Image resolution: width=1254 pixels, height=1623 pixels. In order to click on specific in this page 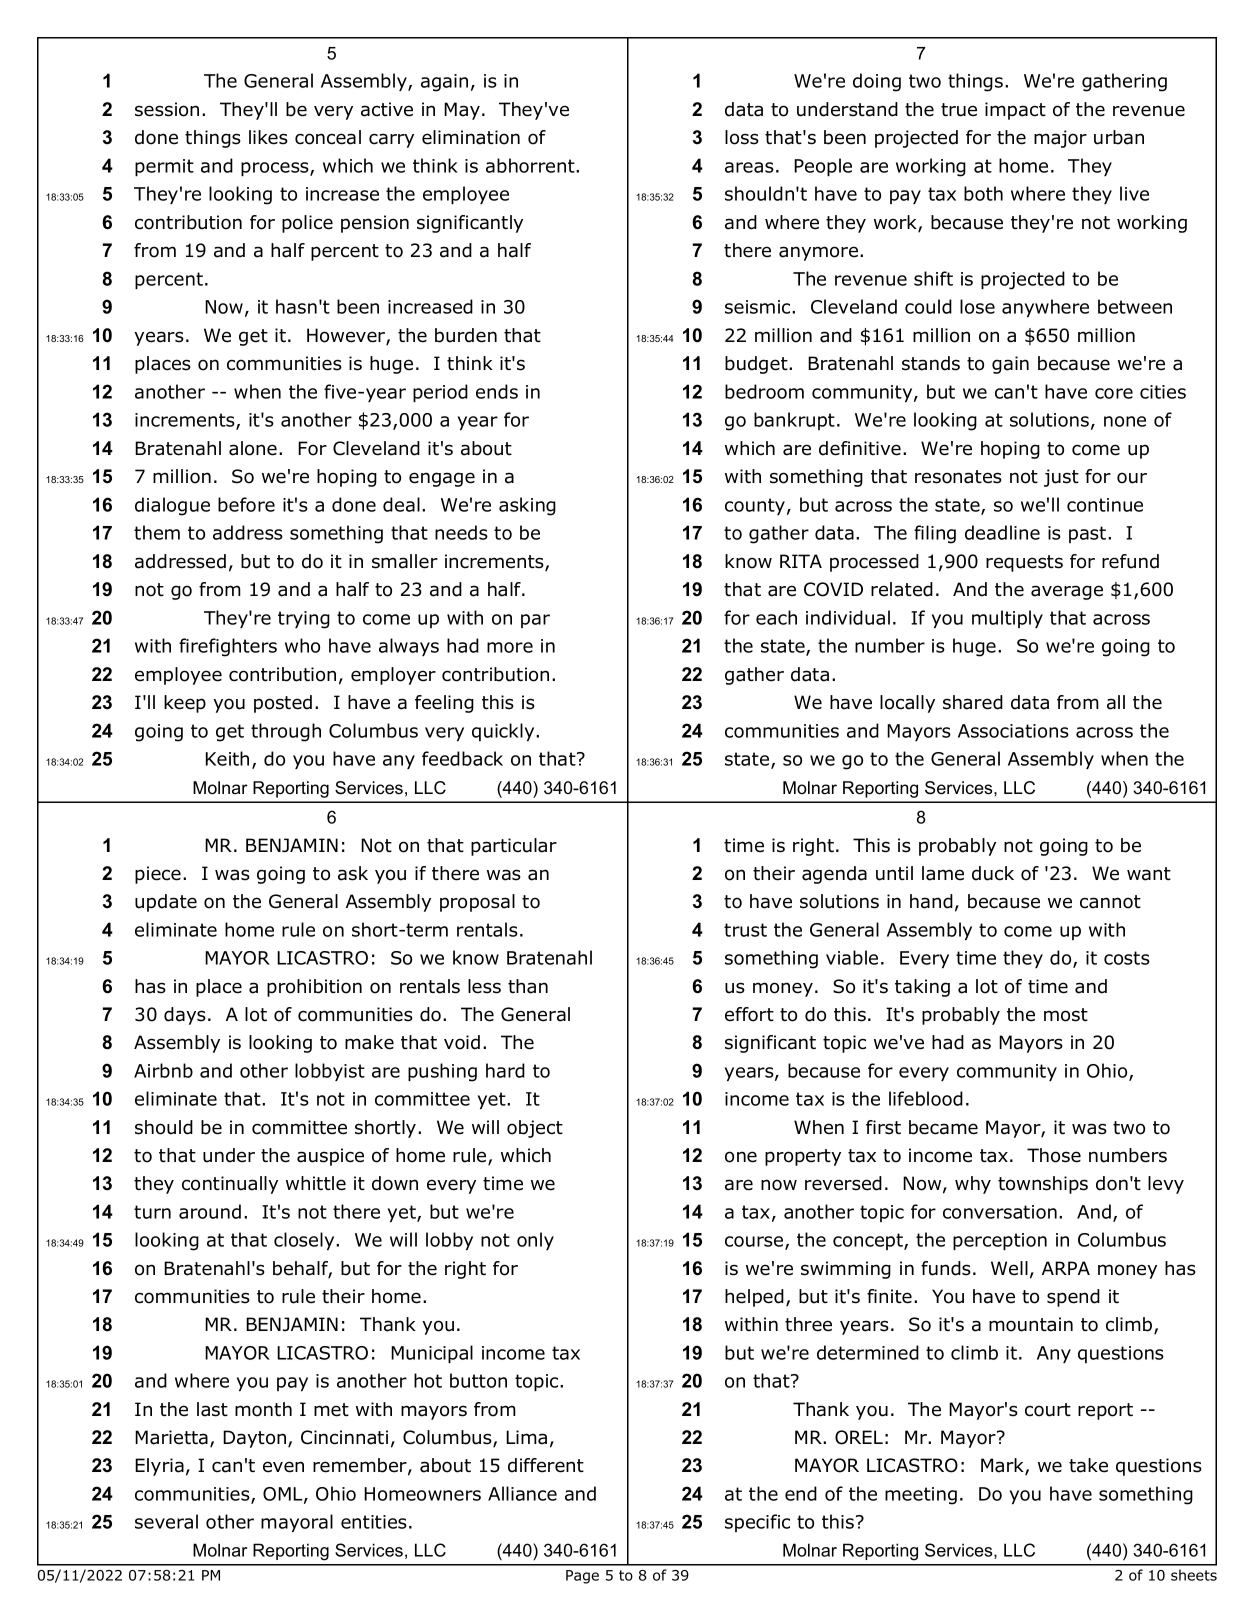, I will do `click(757, 1523)`.
